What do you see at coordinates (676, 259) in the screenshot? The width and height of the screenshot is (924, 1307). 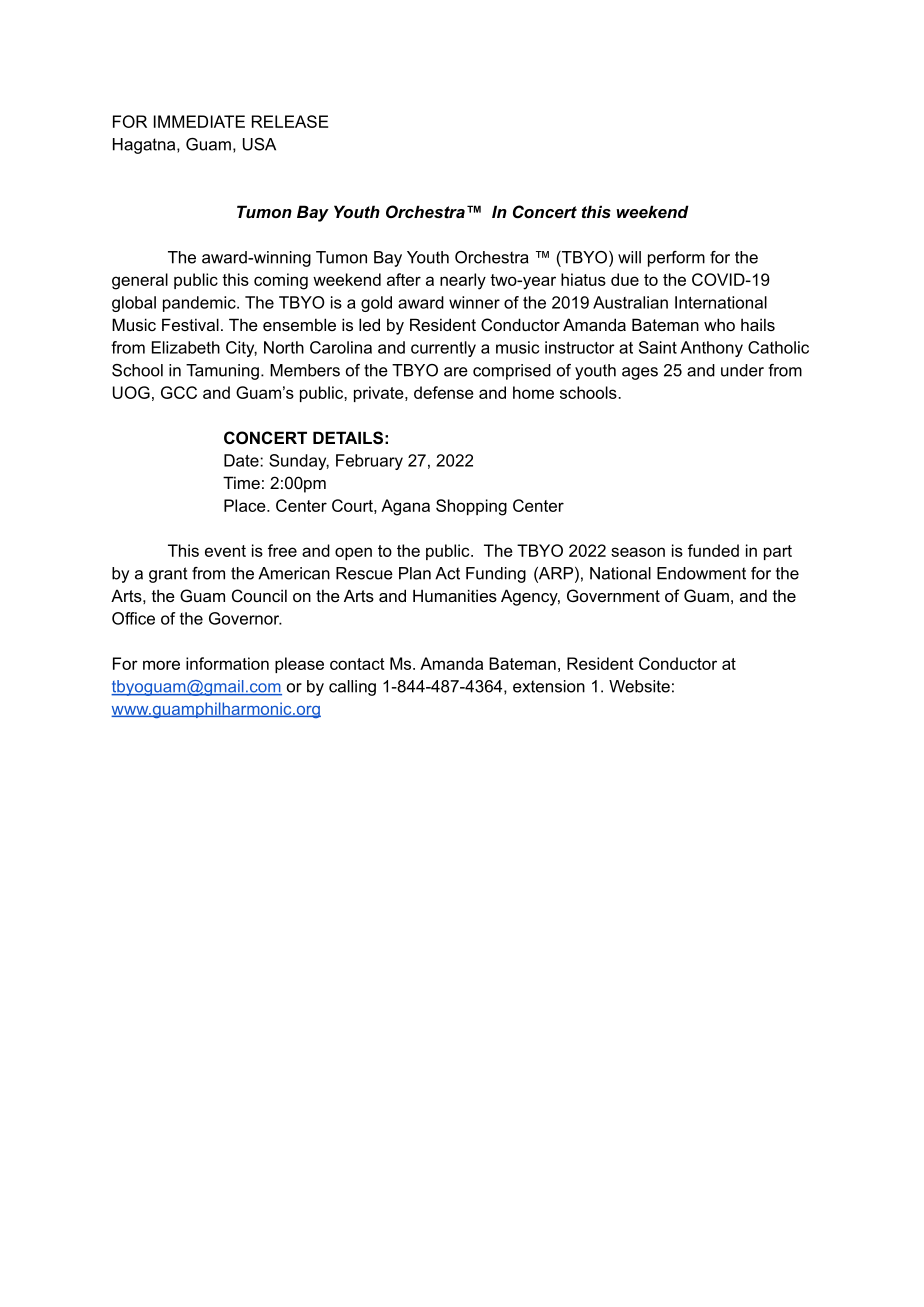 I see `perform` at bounding box center [676, 259].
